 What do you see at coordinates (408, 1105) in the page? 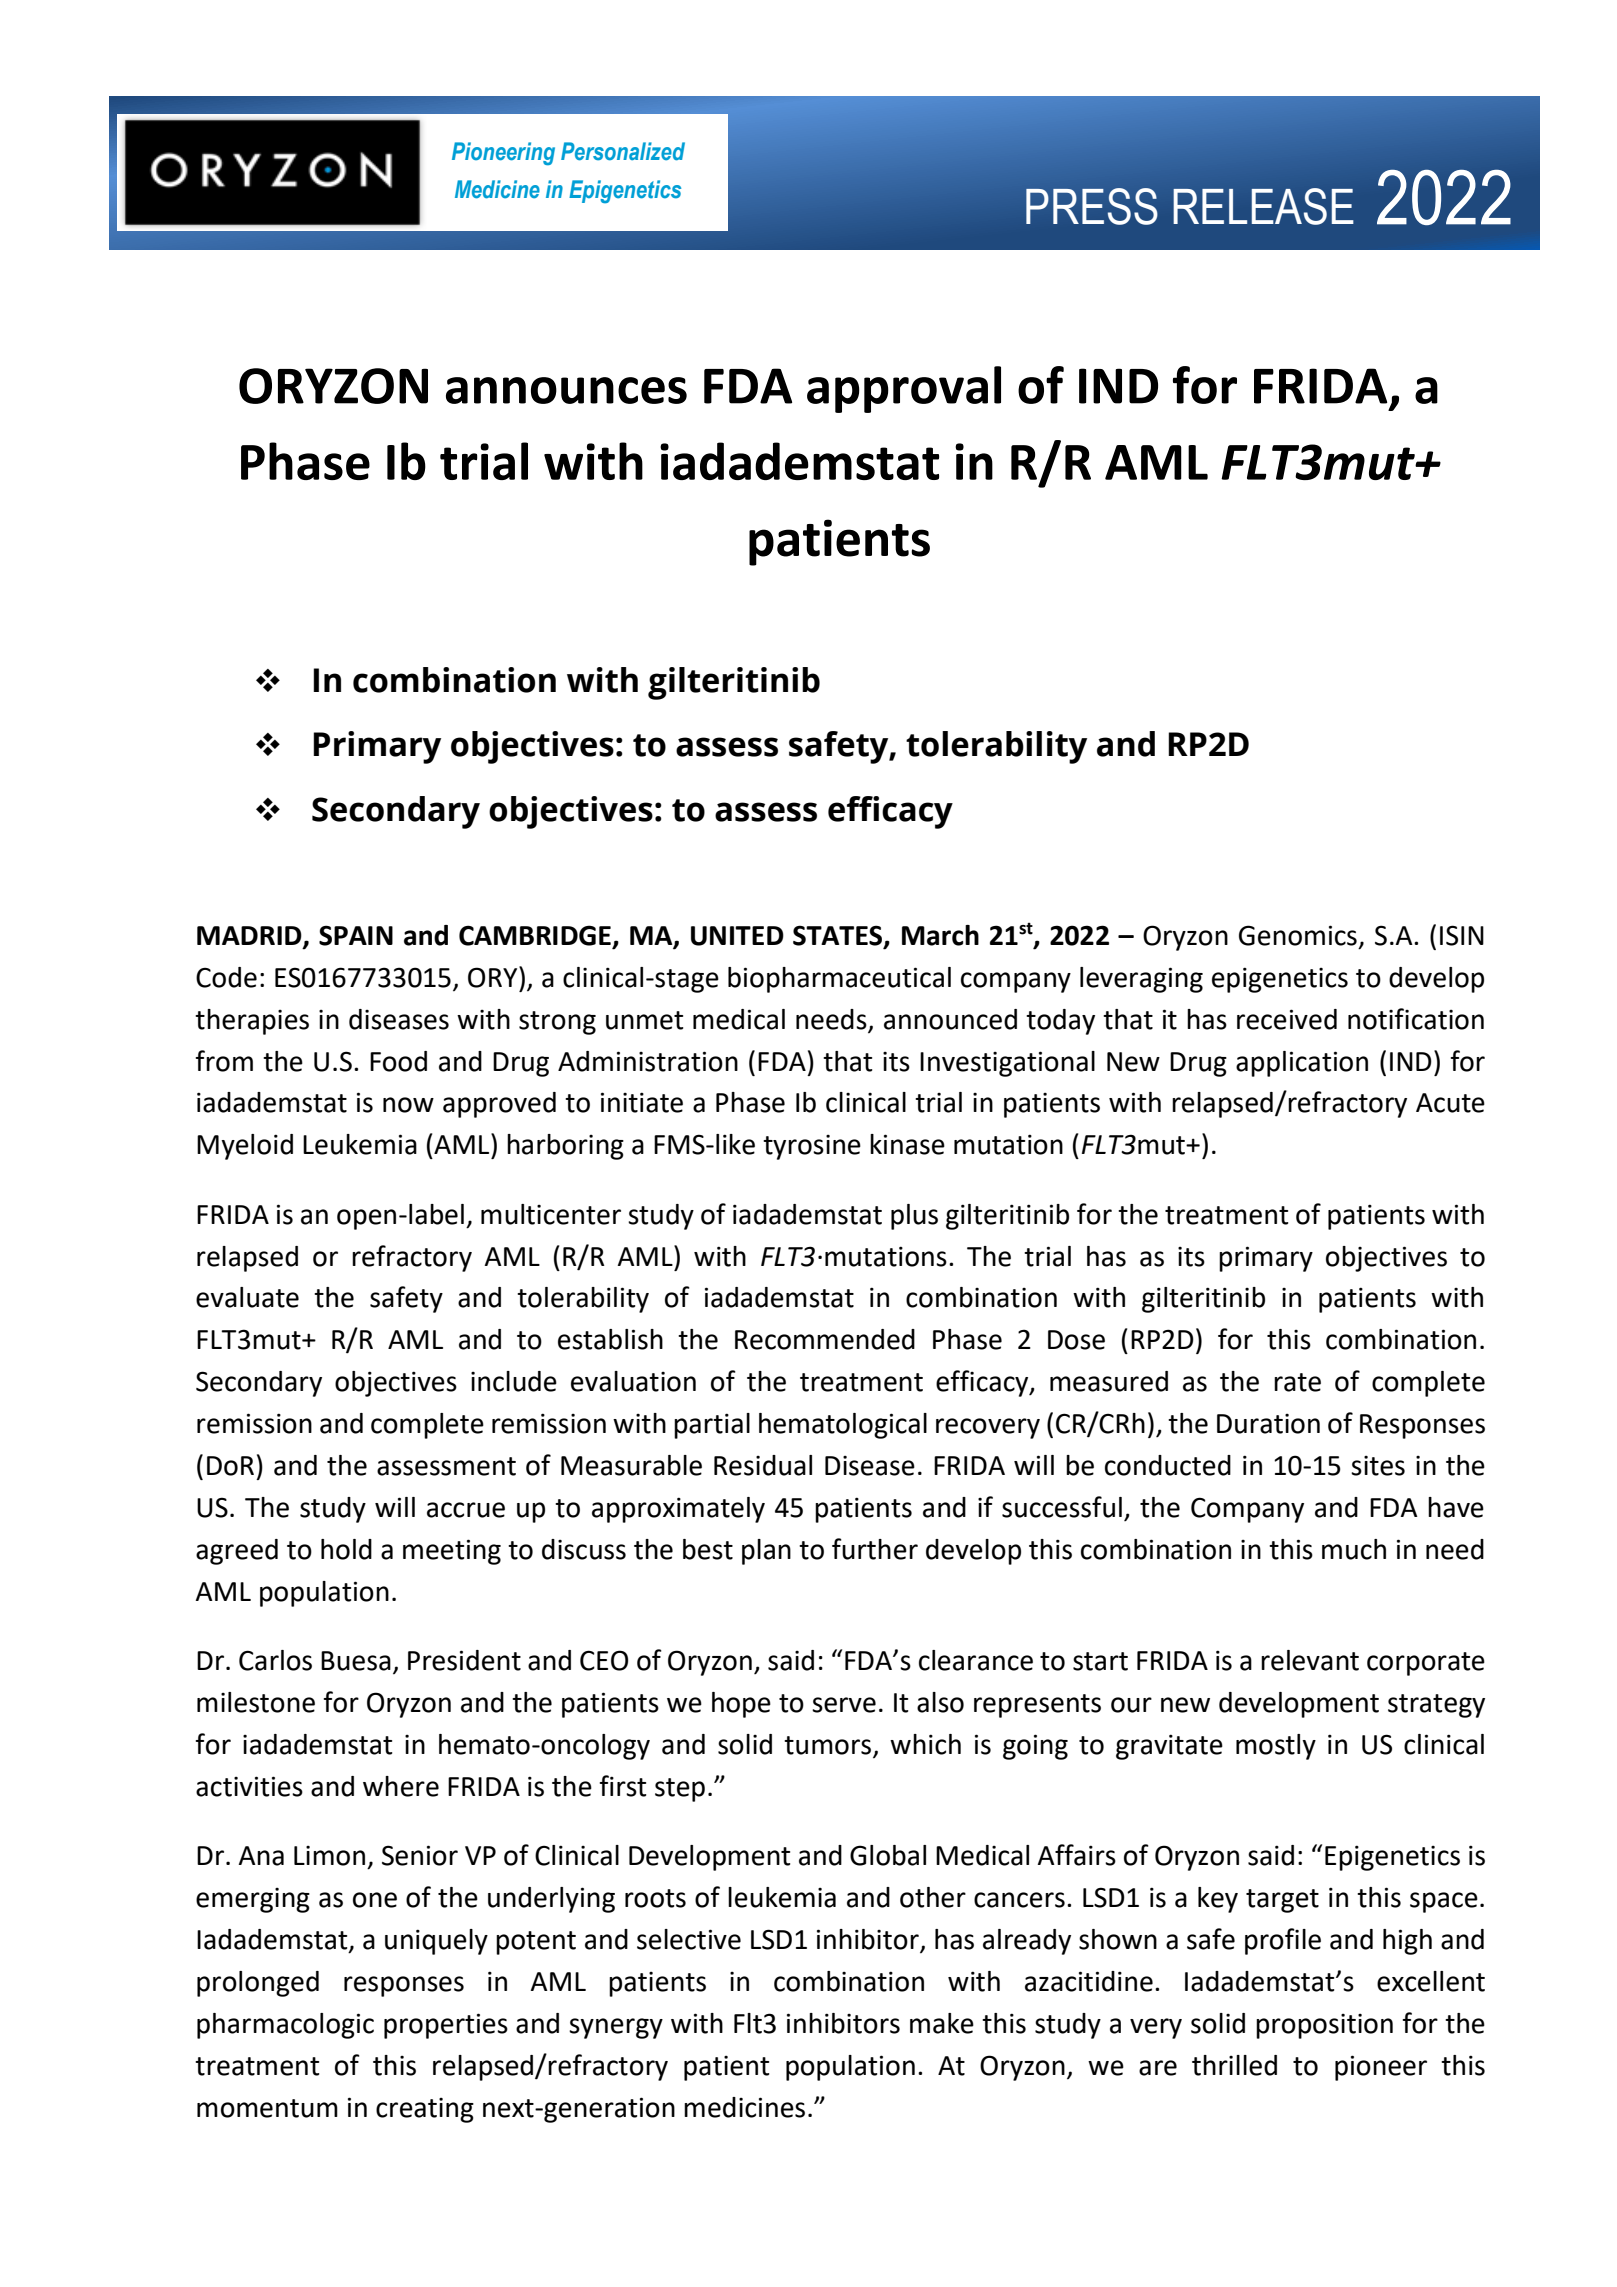
I see `now` at bounding box center [408, 1105].
